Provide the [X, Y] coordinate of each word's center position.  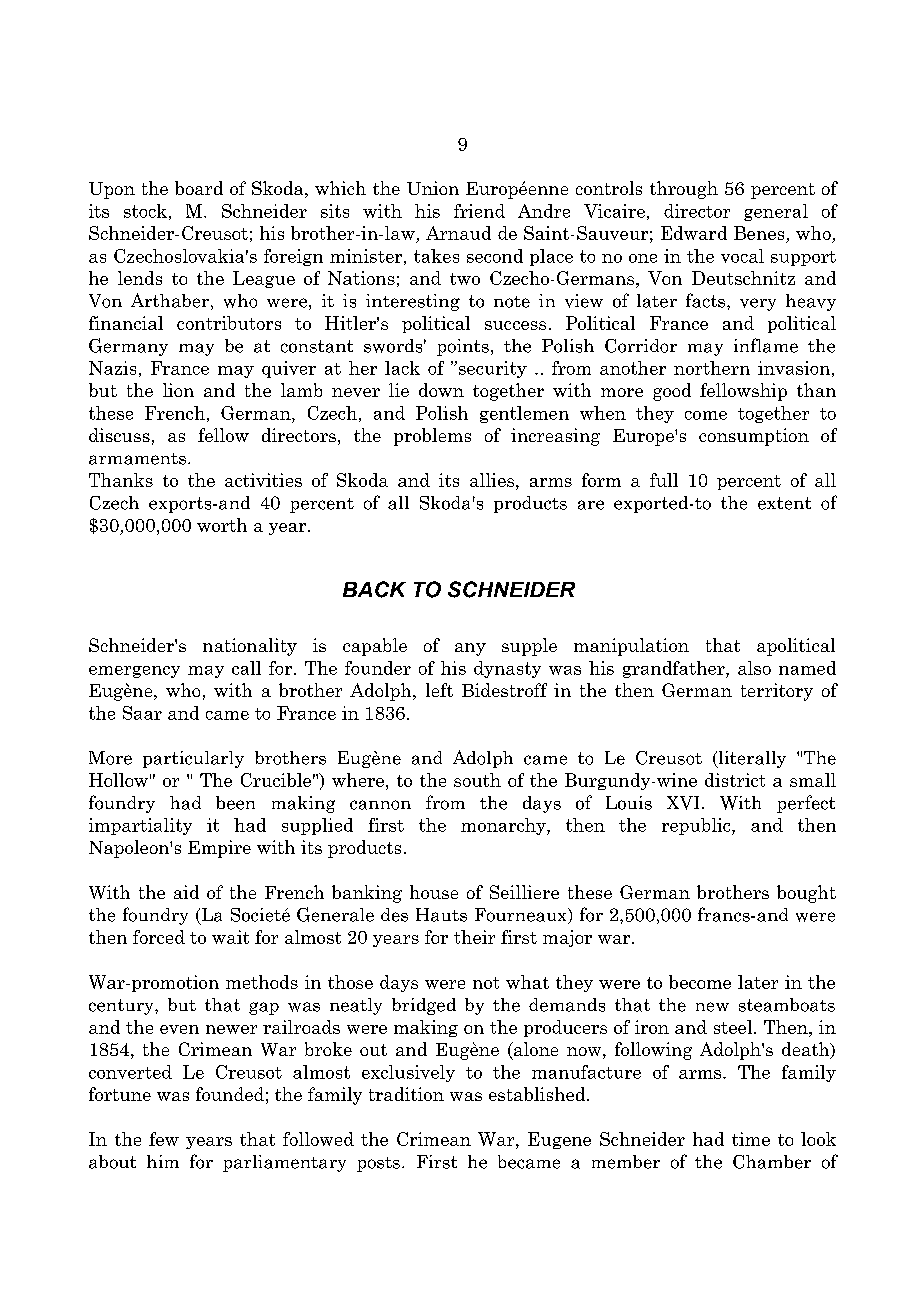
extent [784, 503]
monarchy [504, 826]
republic [697, 826]
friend [479, 211]
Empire [219, 849]
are [591, 505]
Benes [760, 234]
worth [222, 525]
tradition [406, 1094]
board [199, 188]
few [164, 1139]
